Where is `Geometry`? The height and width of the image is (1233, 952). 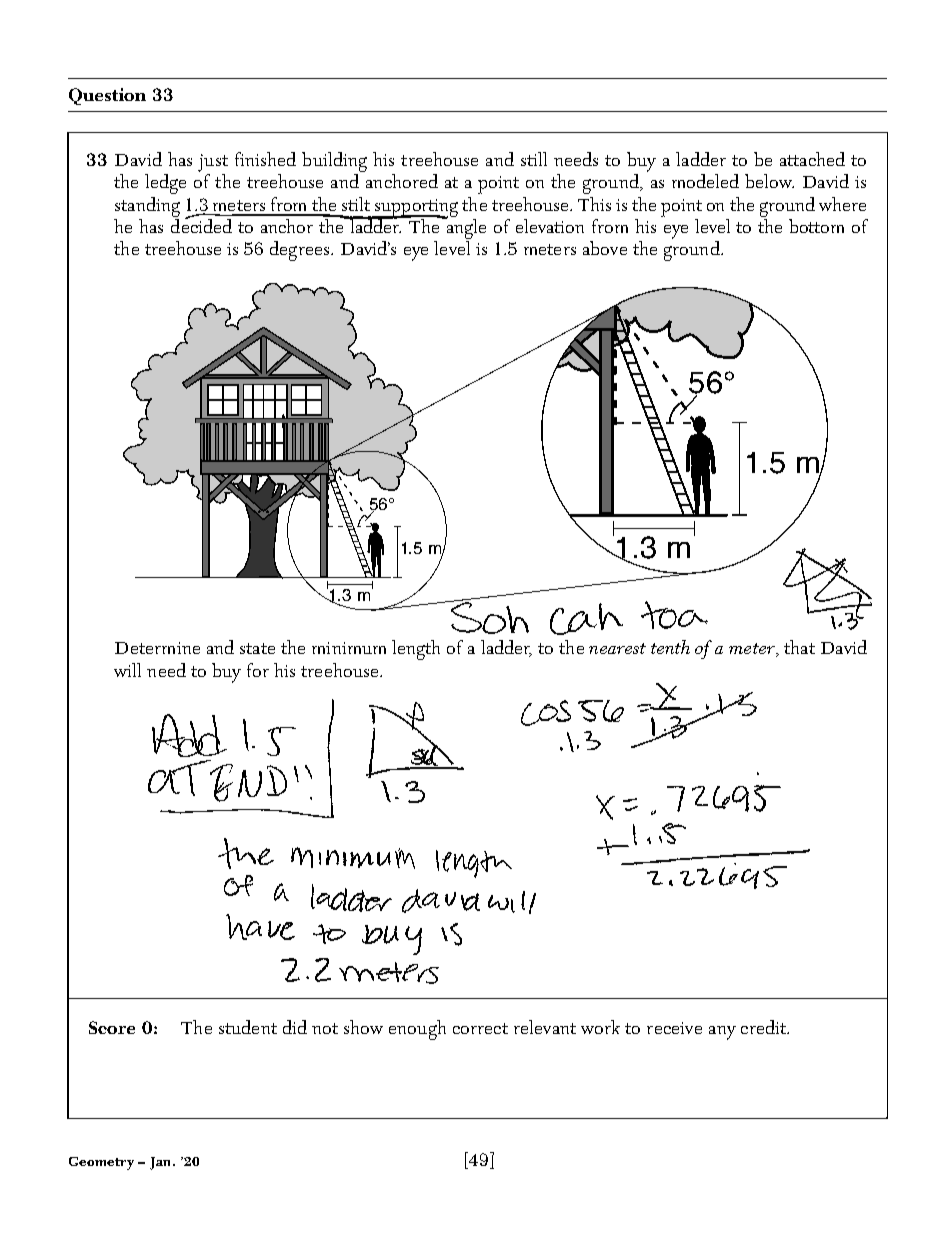 Geometry is located at coordinates (101, 1163).
